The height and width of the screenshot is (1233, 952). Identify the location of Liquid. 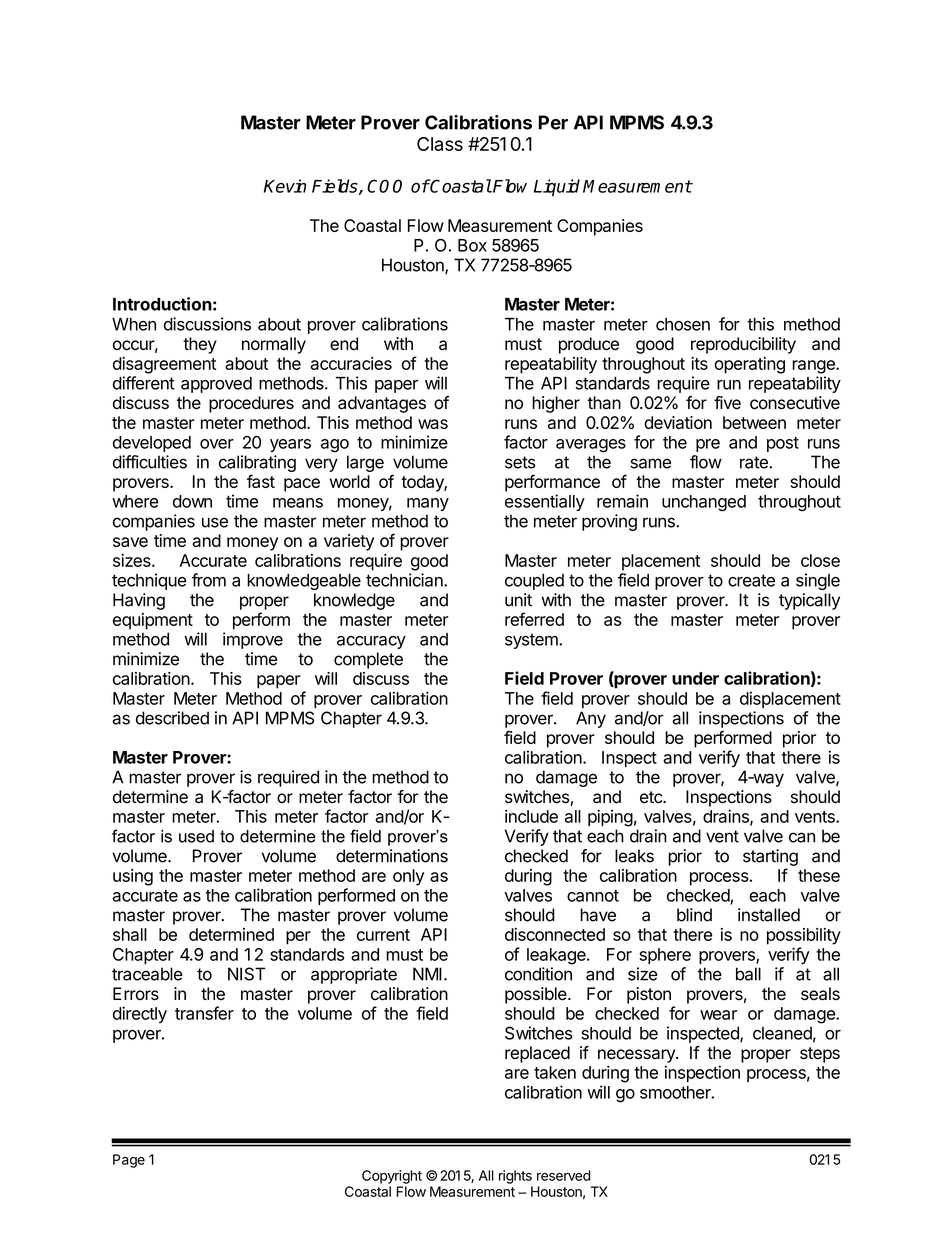
(557, 187).
